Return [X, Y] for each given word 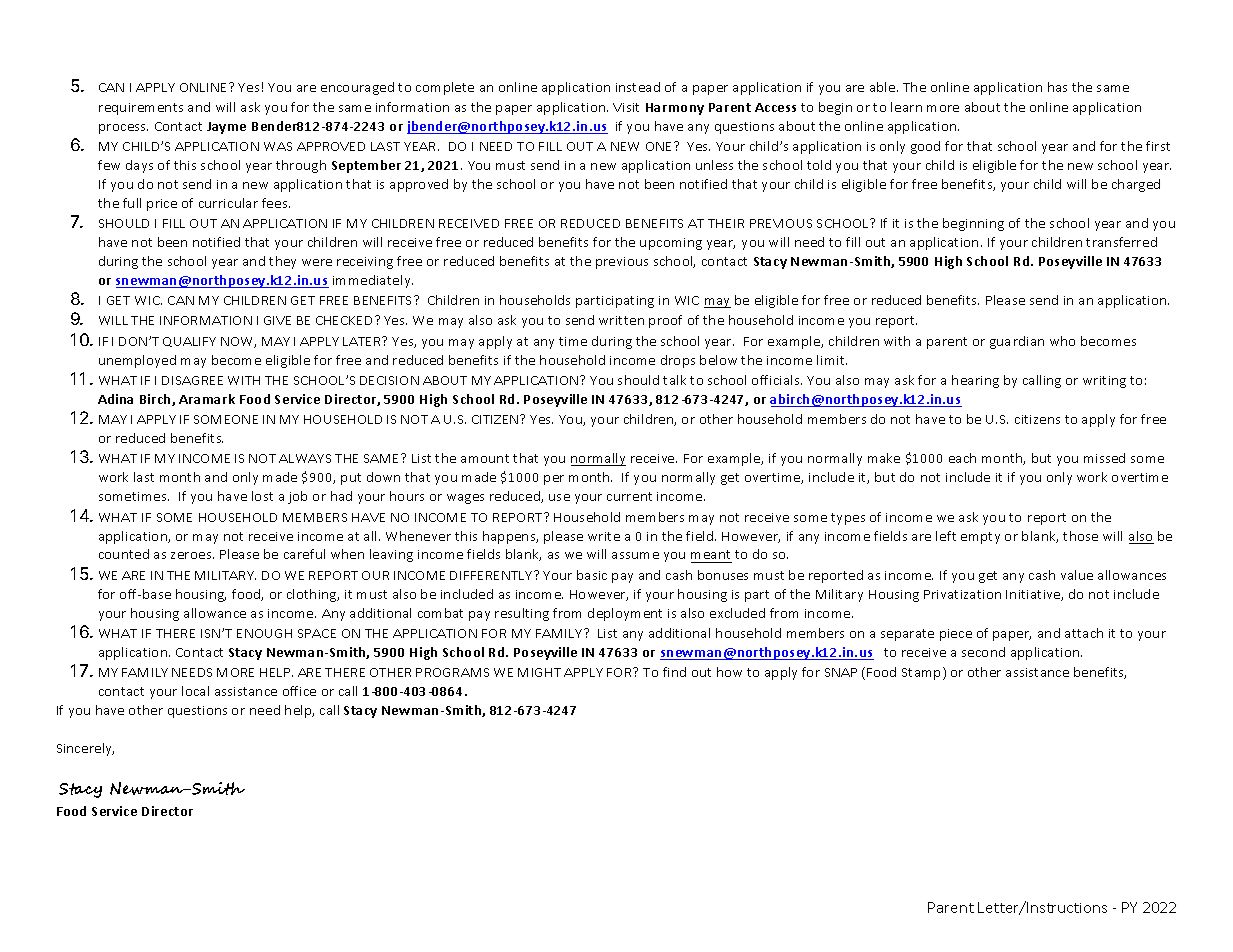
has [1057, 87]
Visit [626, 107]
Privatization [962, 594]
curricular [228, 203]
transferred [1121, 242]
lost [262, 496]
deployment [625, 614]
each [962, 458]
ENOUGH [264, 633]
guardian [1017, 342]
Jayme [226, 128]
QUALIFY [189, 342]
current [629, 496]
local [195, 691]
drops [678, 361]
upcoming [671, 244]
